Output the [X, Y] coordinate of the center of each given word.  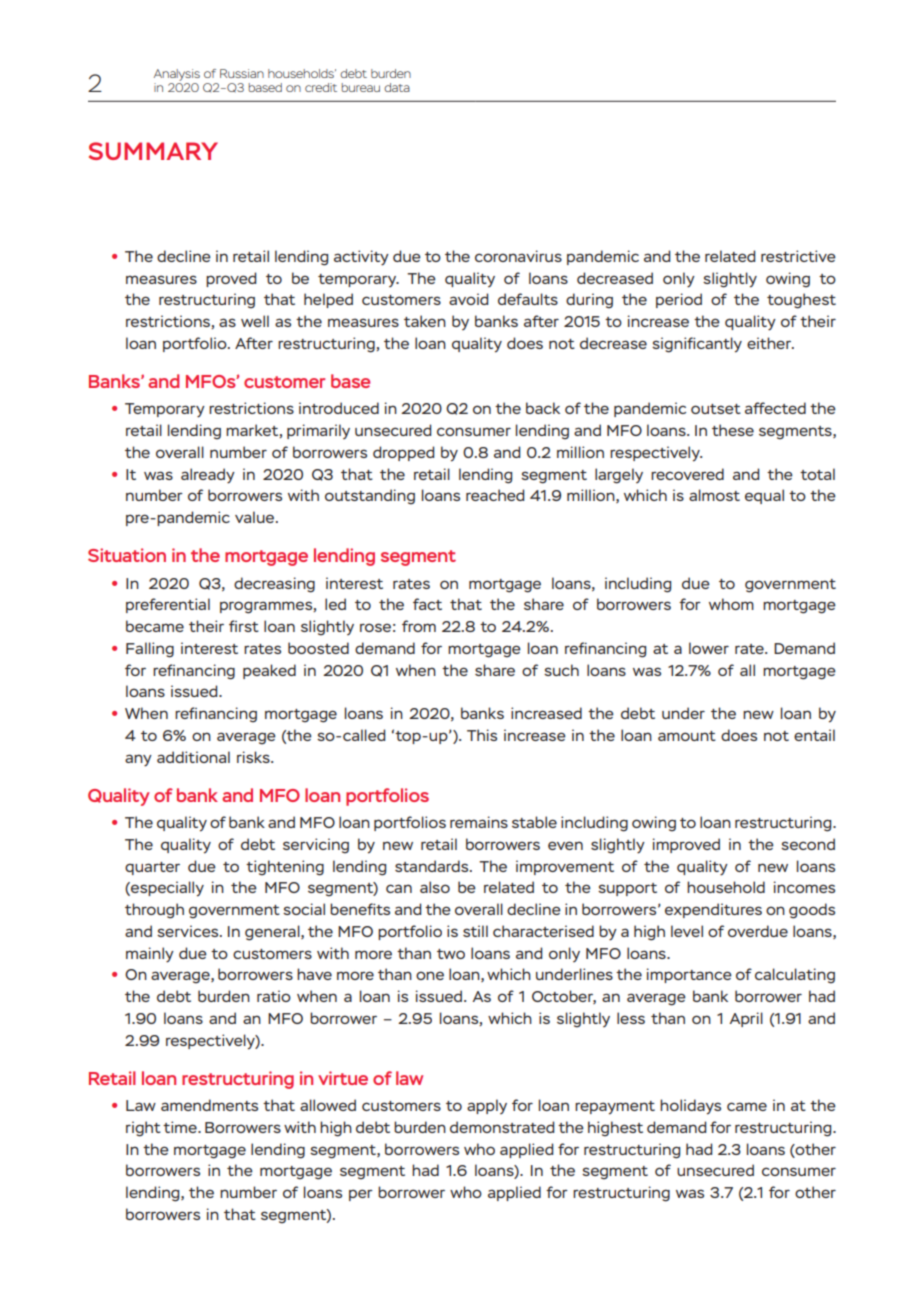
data [397, 87]
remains [479, 822]
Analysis [177, 75]
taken [425, 321]
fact [427, 604]
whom [731, 604]
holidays [690, 1107]
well [255, 321]
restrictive [798, 256]
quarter [152, 868]
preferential [168, 605]
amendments [209, 1105]
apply [487, 1106]
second [808, 844]
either [770, 343]
